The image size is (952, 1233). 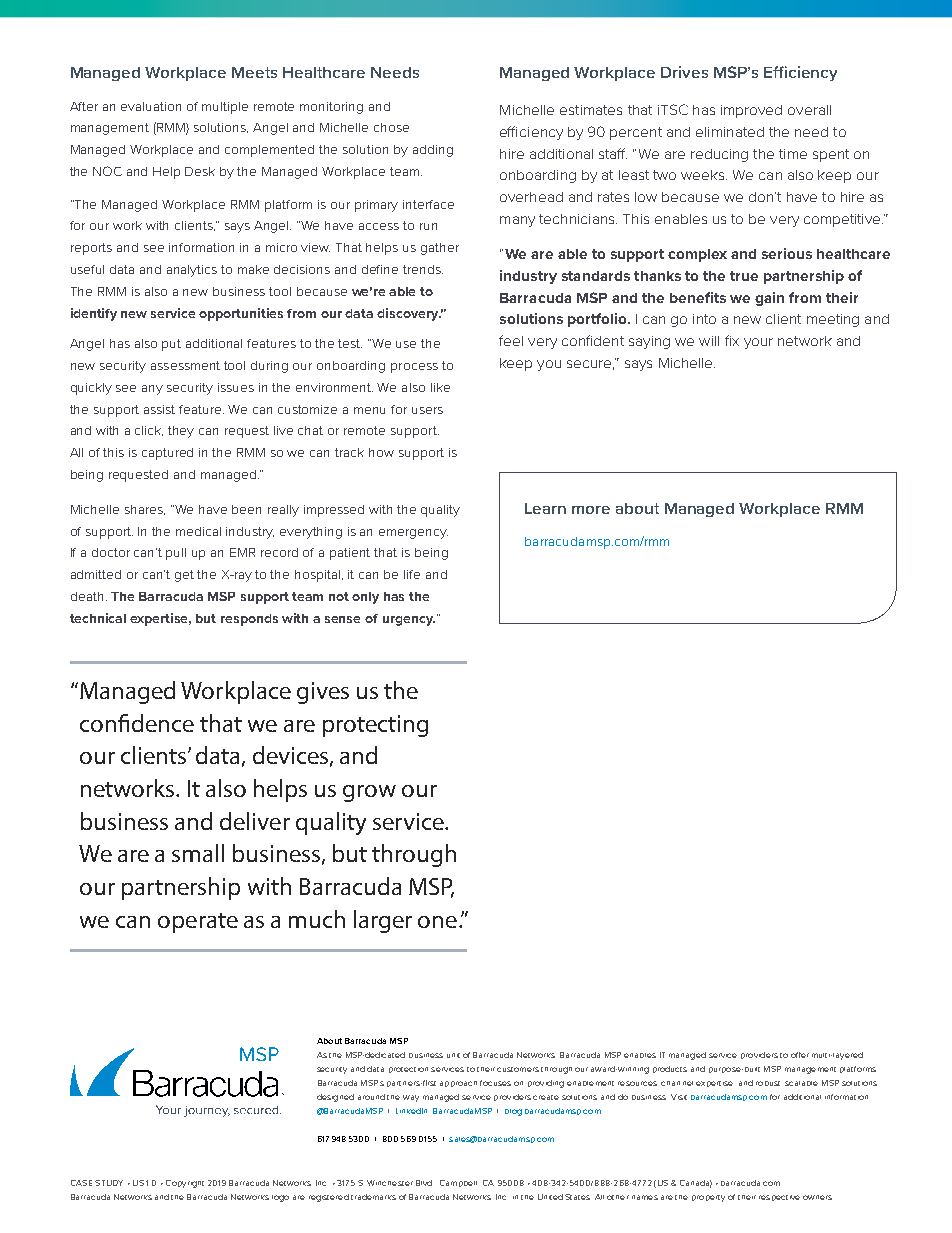 I want to click on more, so click(x=591, y=510).
